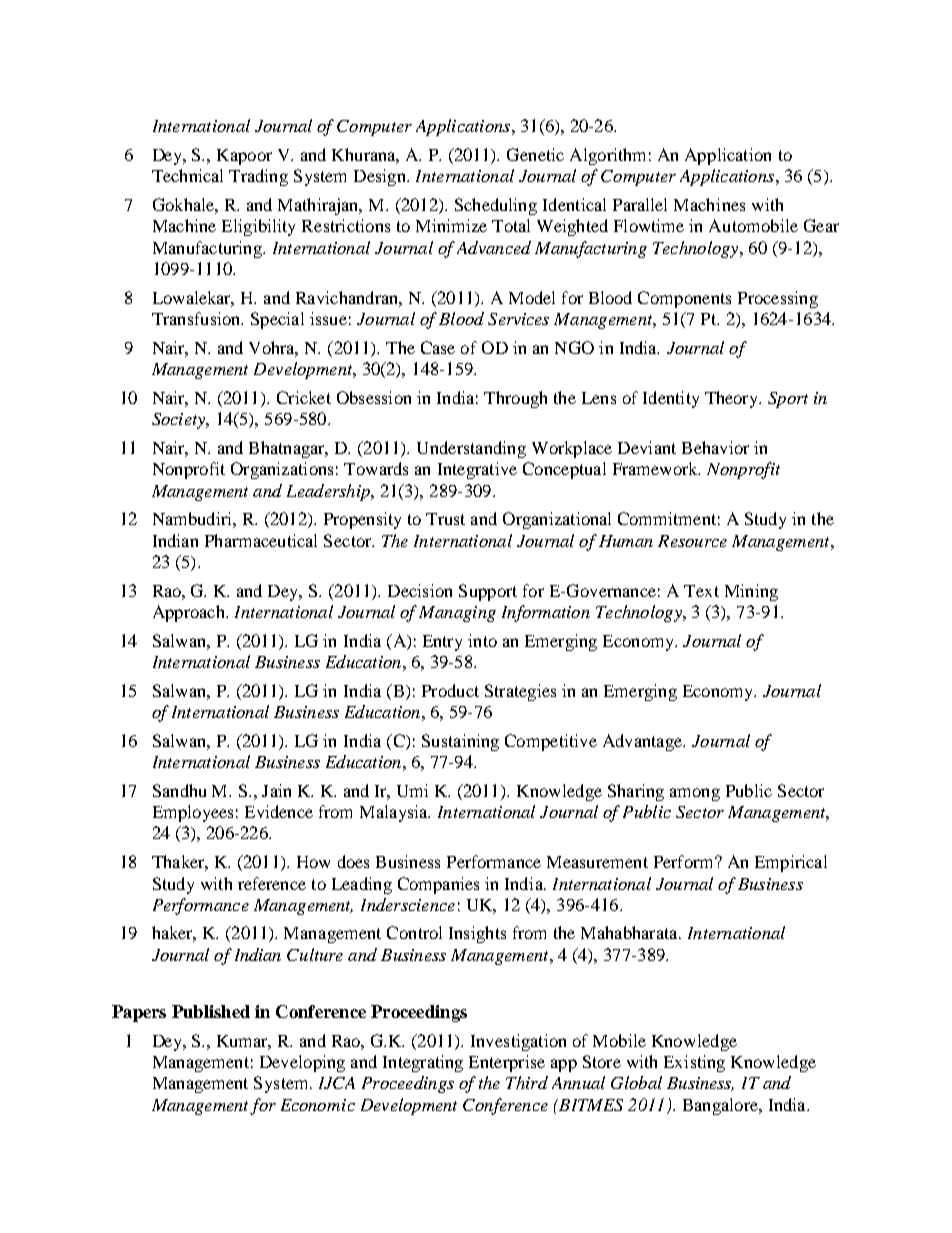 The width and height of the screenshot is (952, 1233). I want to click on Technical, so click(187, 175).
